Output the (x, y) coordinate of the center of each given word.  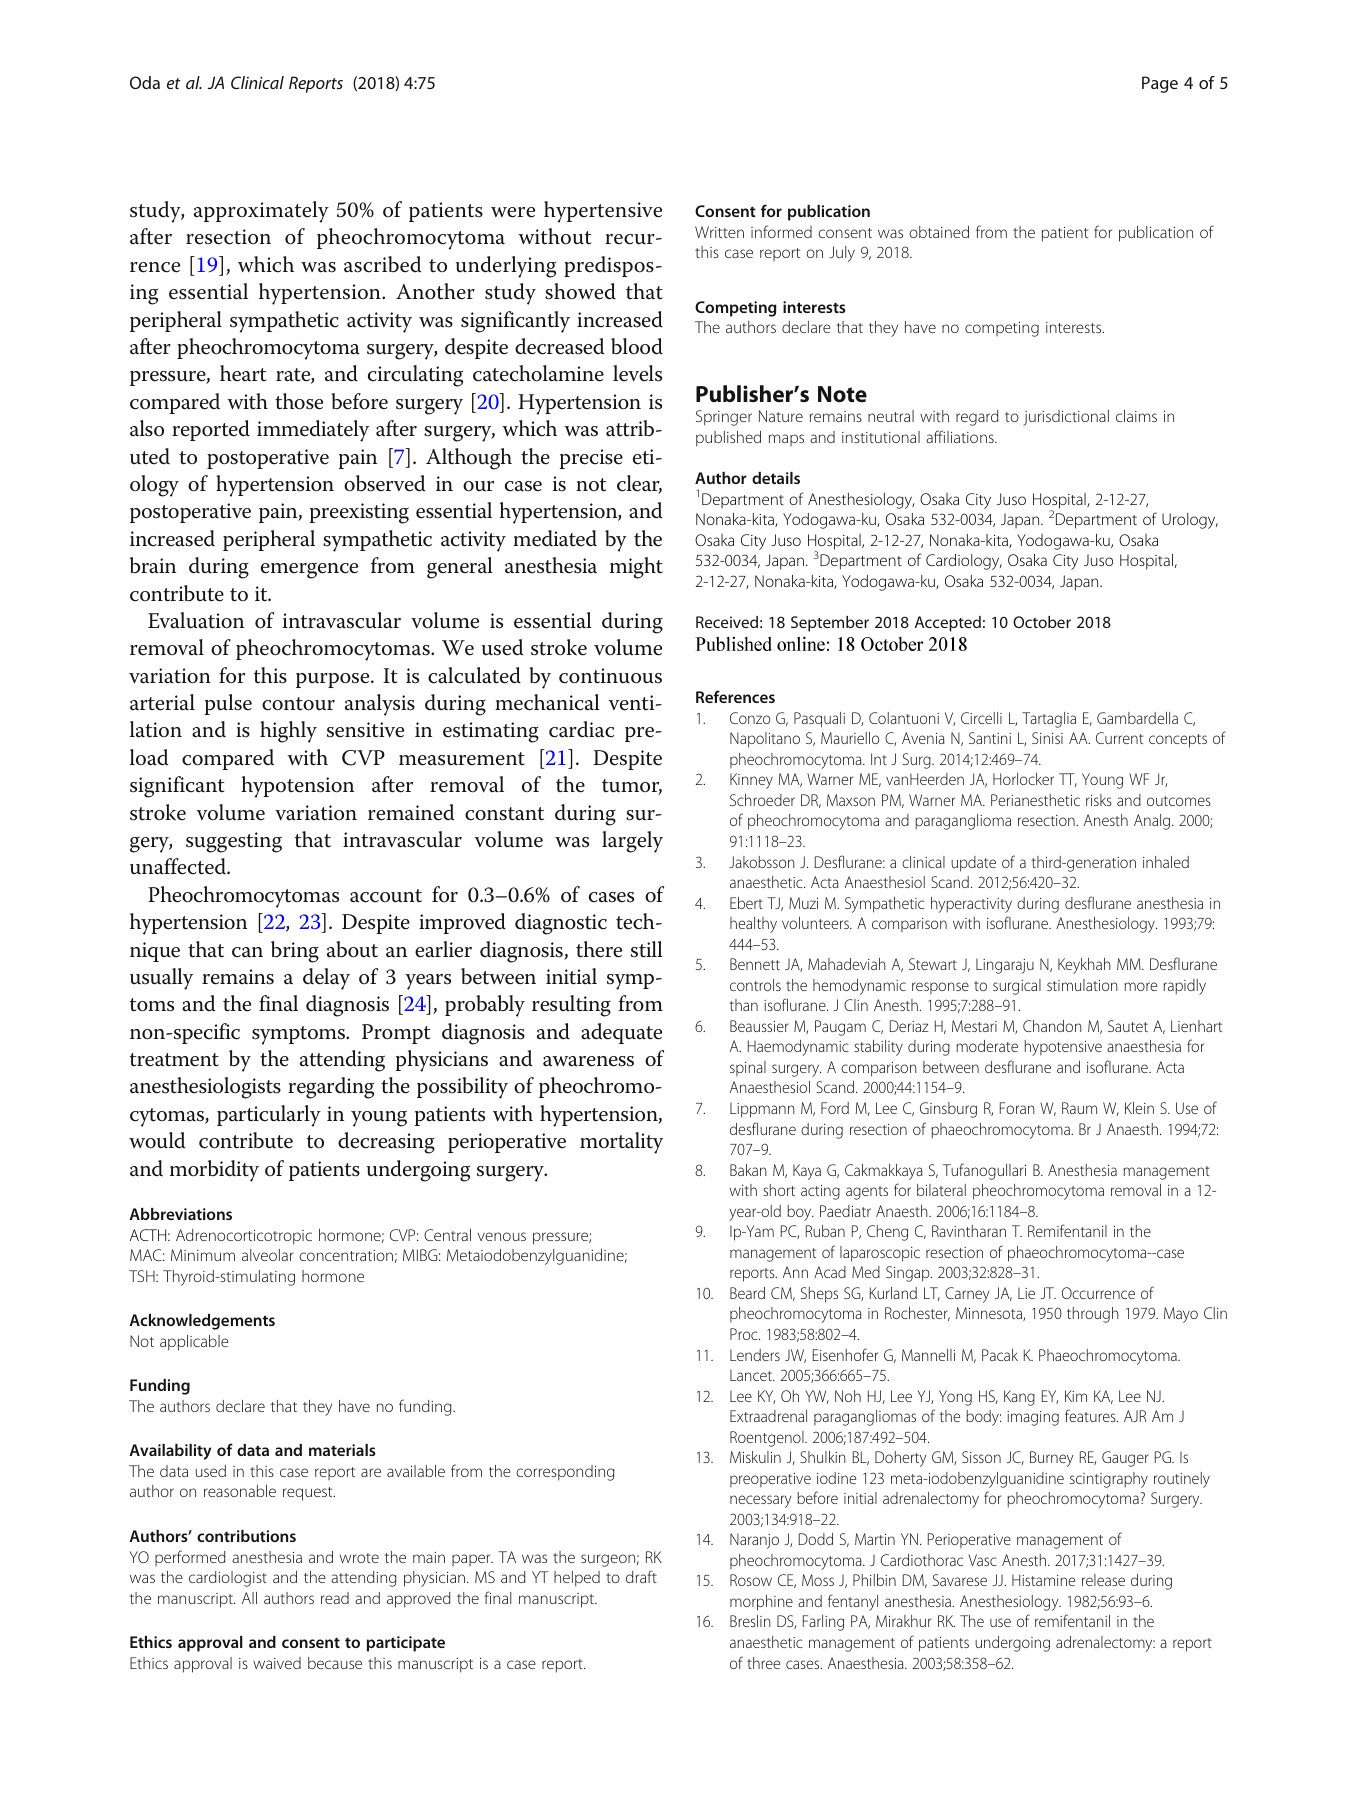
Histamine (1043, 1580)
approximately (261, 212)
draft (641, 1576)
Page (1160, 84)
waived (277, 1663)
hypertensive (603, 212)
